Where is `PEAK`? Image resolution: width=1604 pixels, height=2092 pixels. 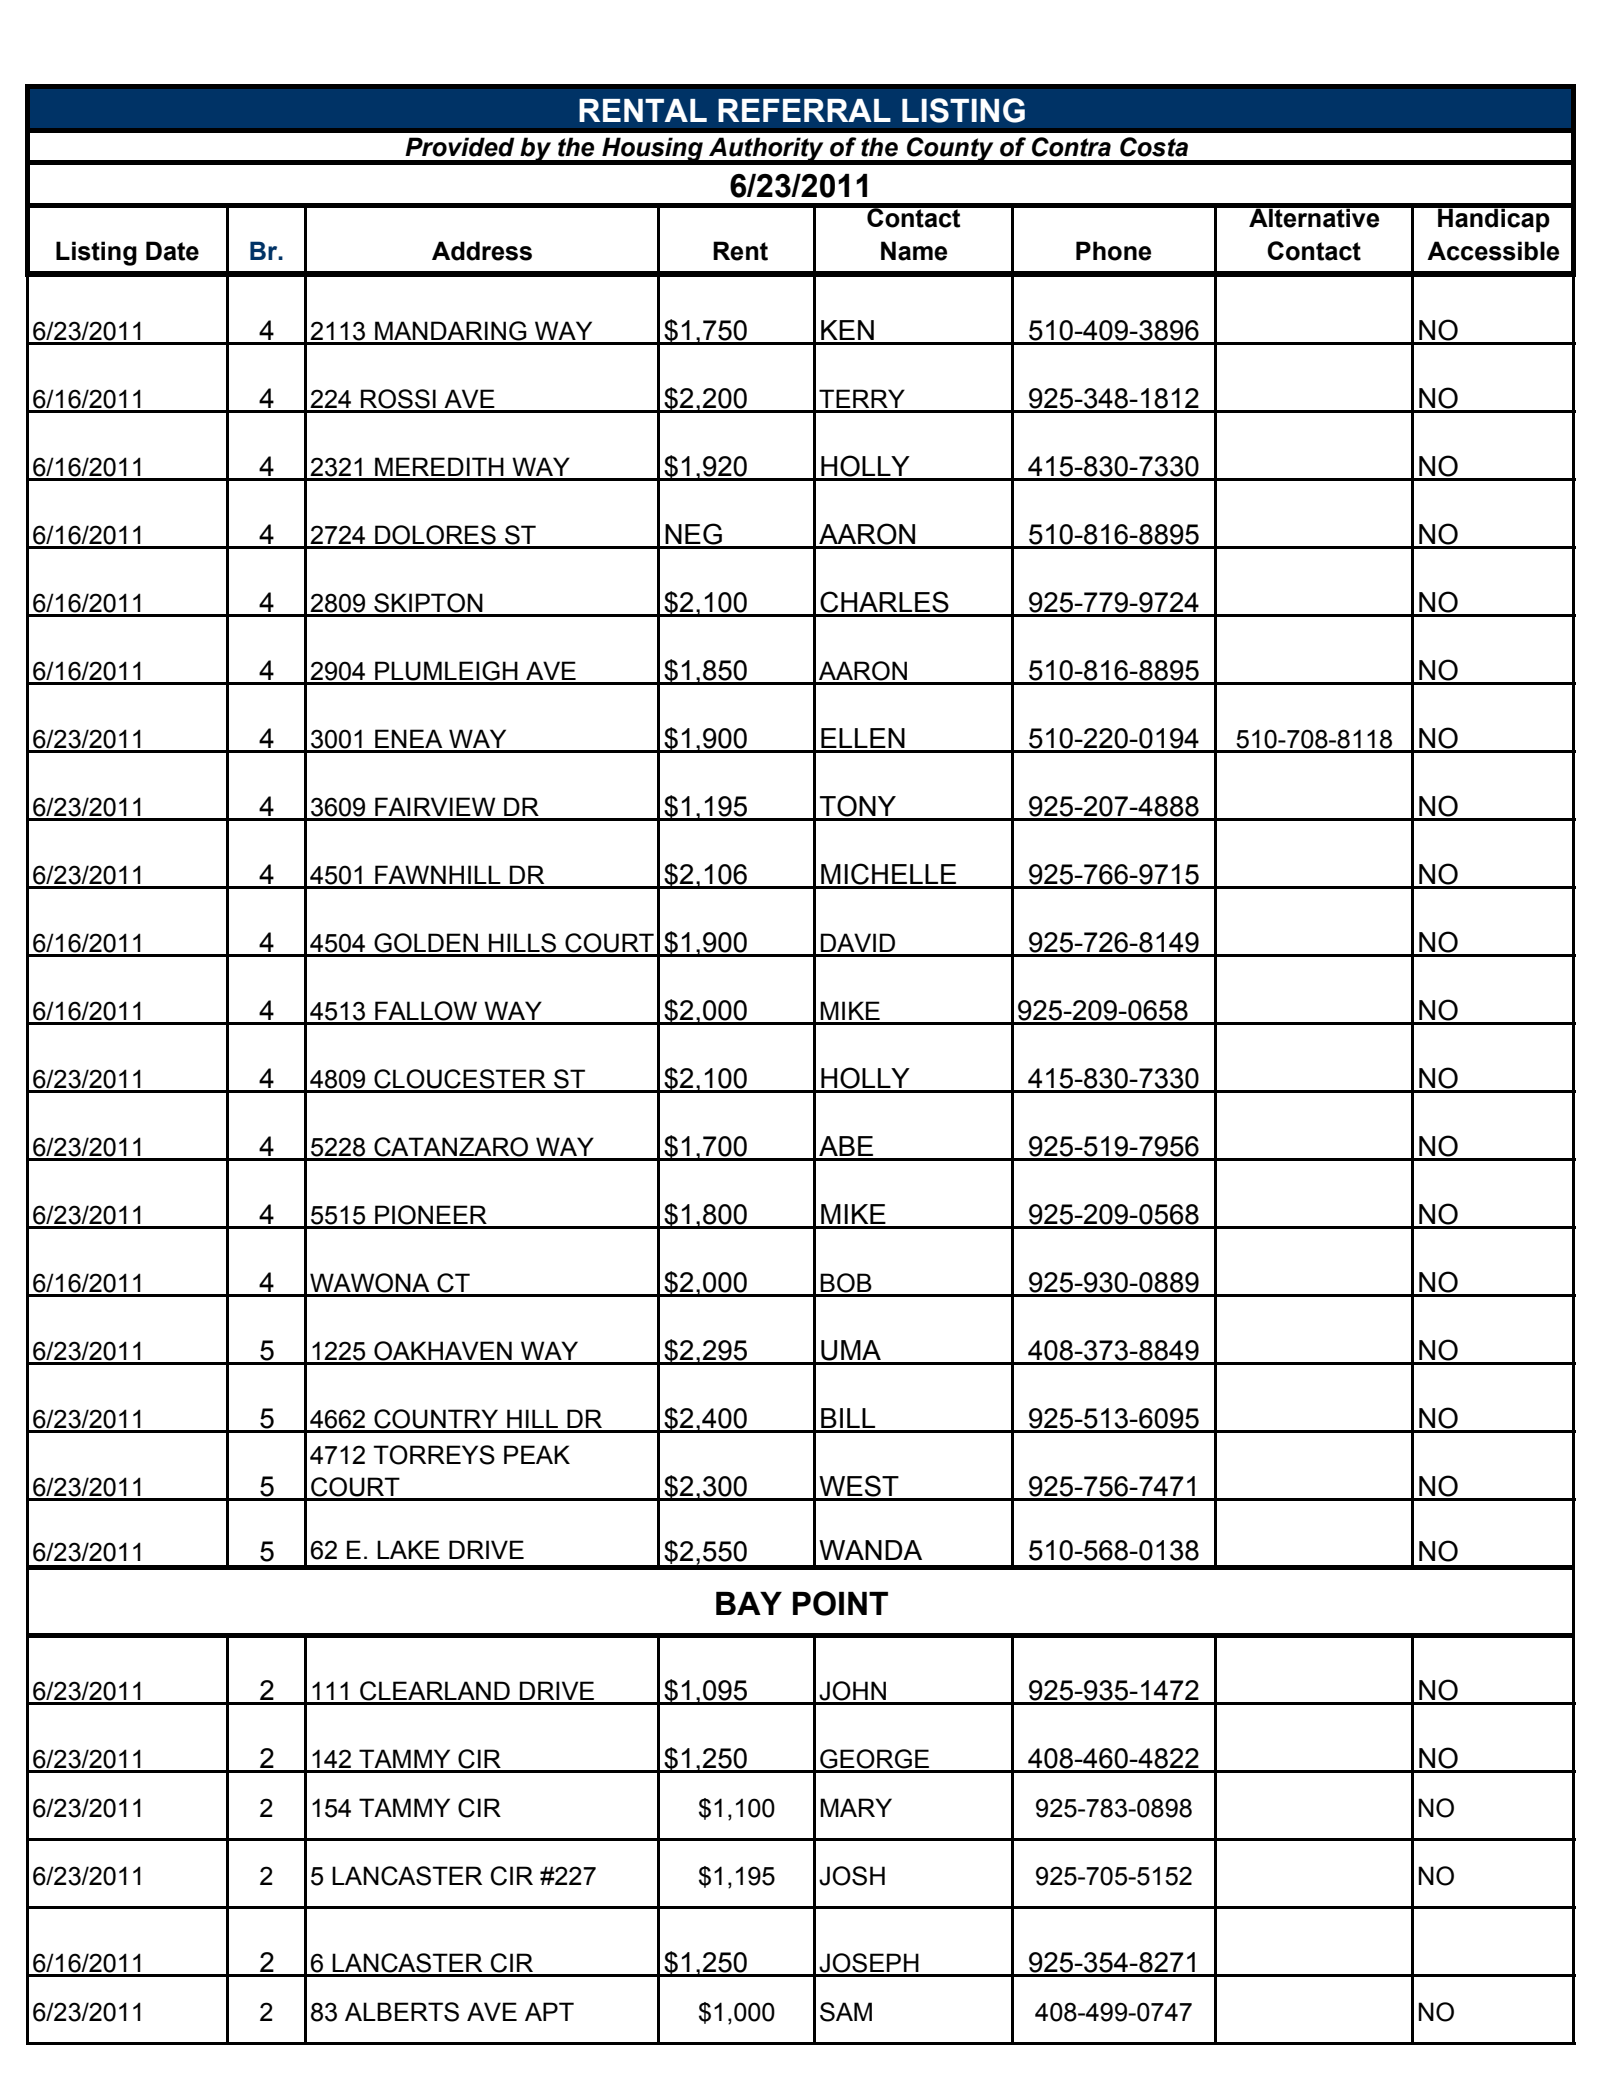 PEAK is located at coordinates (537, 1454).
